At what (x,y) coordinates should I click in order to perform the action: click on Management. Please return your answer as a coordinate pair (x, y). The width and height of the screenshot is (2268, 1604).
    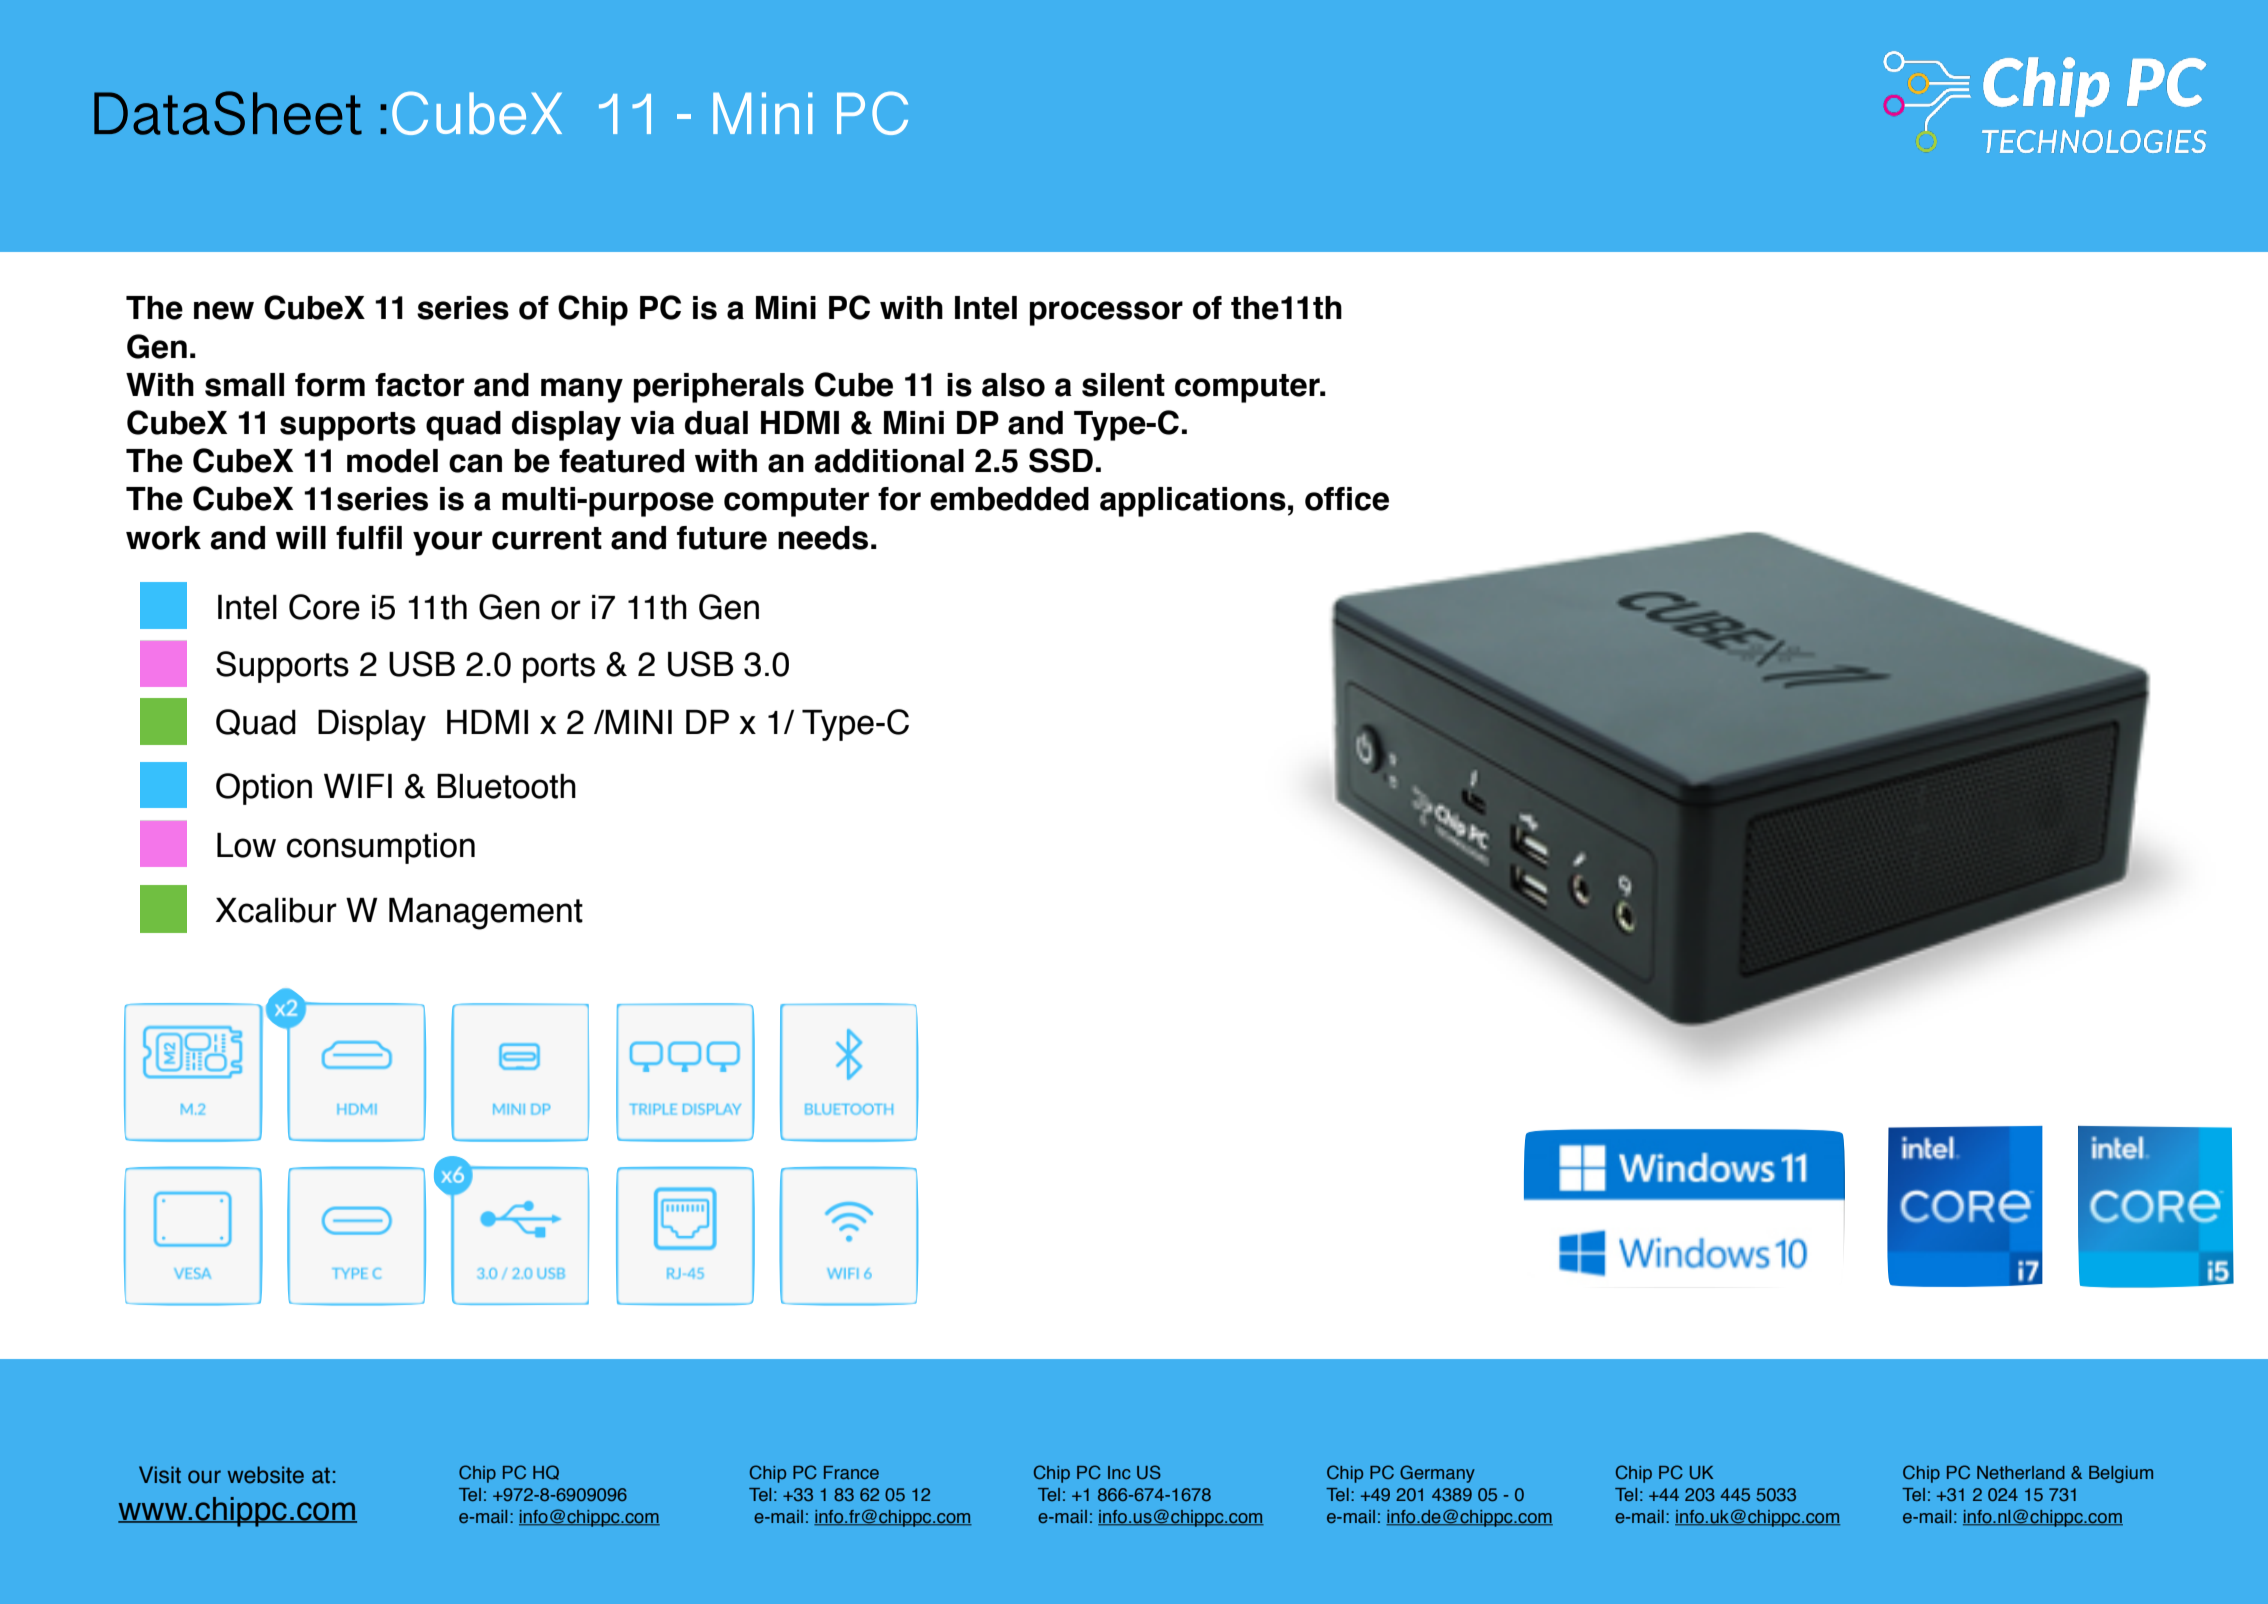
    Looking at the image, I should click on (486, 914).
